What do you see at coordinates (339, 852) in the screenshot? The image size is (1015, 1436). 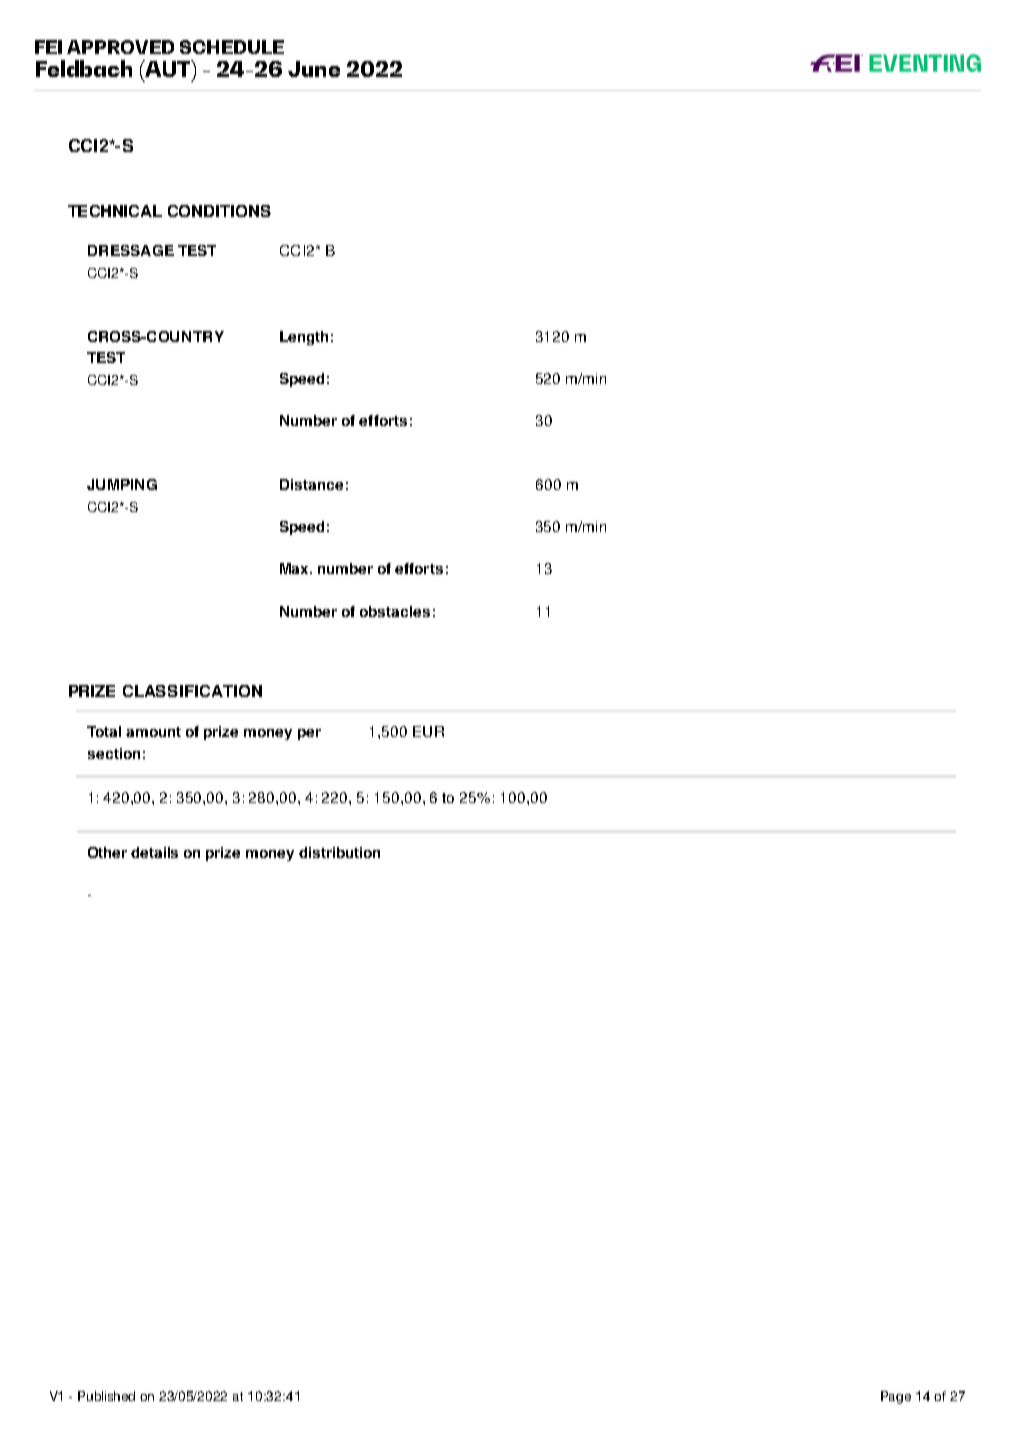 I see `distribution` at bounding box center [339, 852].
